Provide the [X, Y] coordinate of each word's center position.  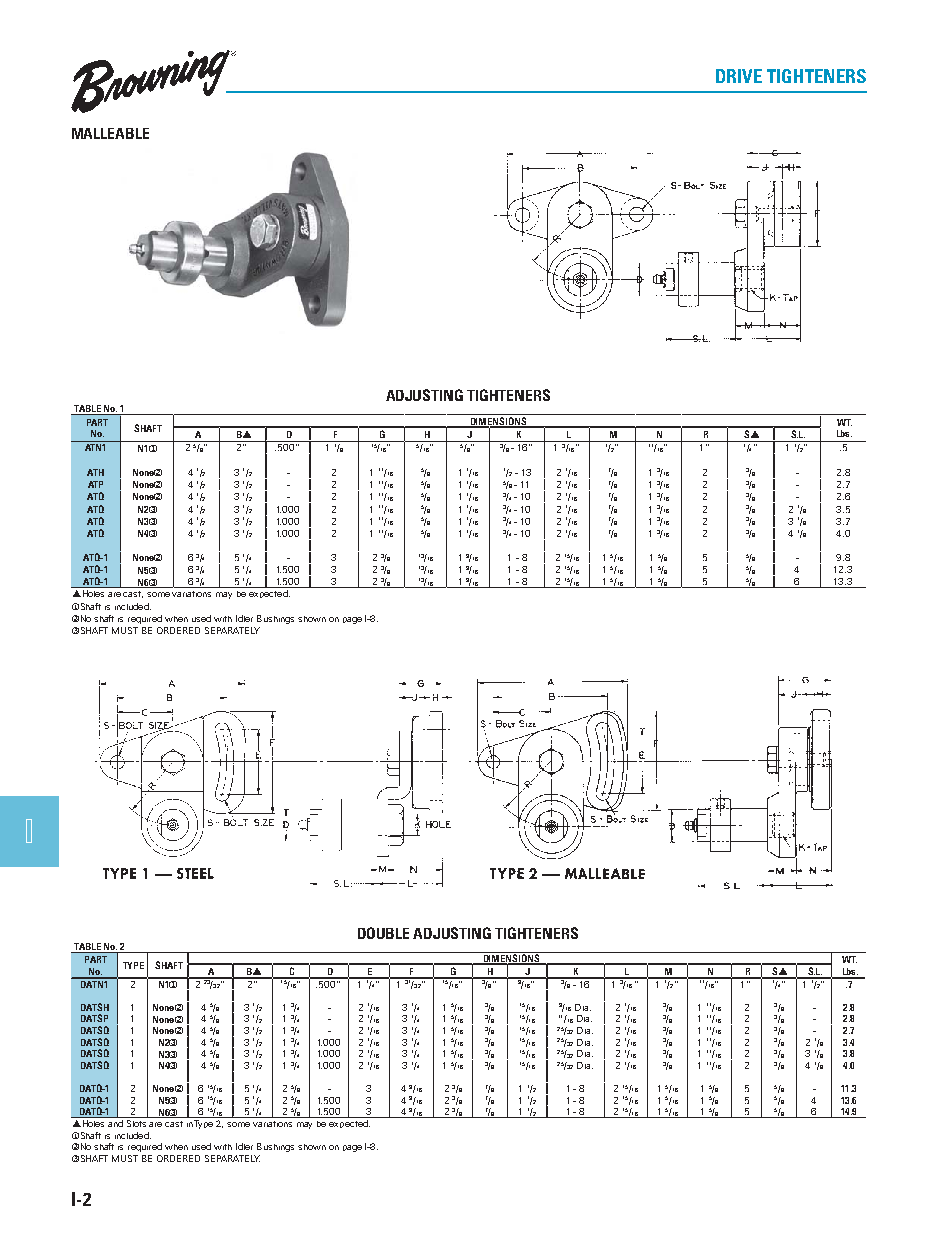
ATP [95, 484]
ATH [95, 472]
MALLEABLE [110, 133]
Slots [137, 1122]
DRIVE [739, 76]
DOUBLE [383, 933]
